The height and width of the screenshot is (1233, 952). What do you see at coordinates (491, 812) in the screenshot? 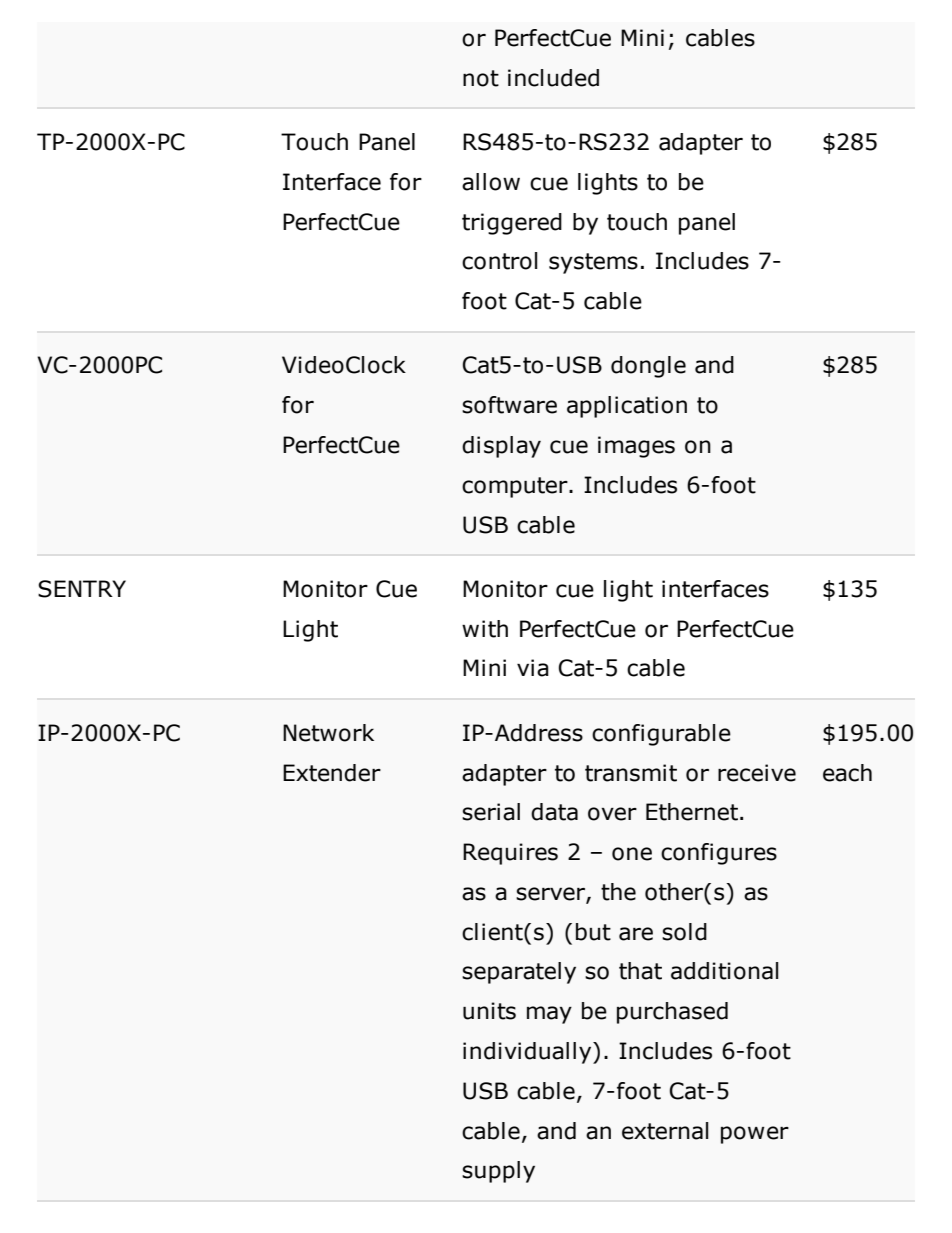
I see `serial` at bounding box center [491, 812].
